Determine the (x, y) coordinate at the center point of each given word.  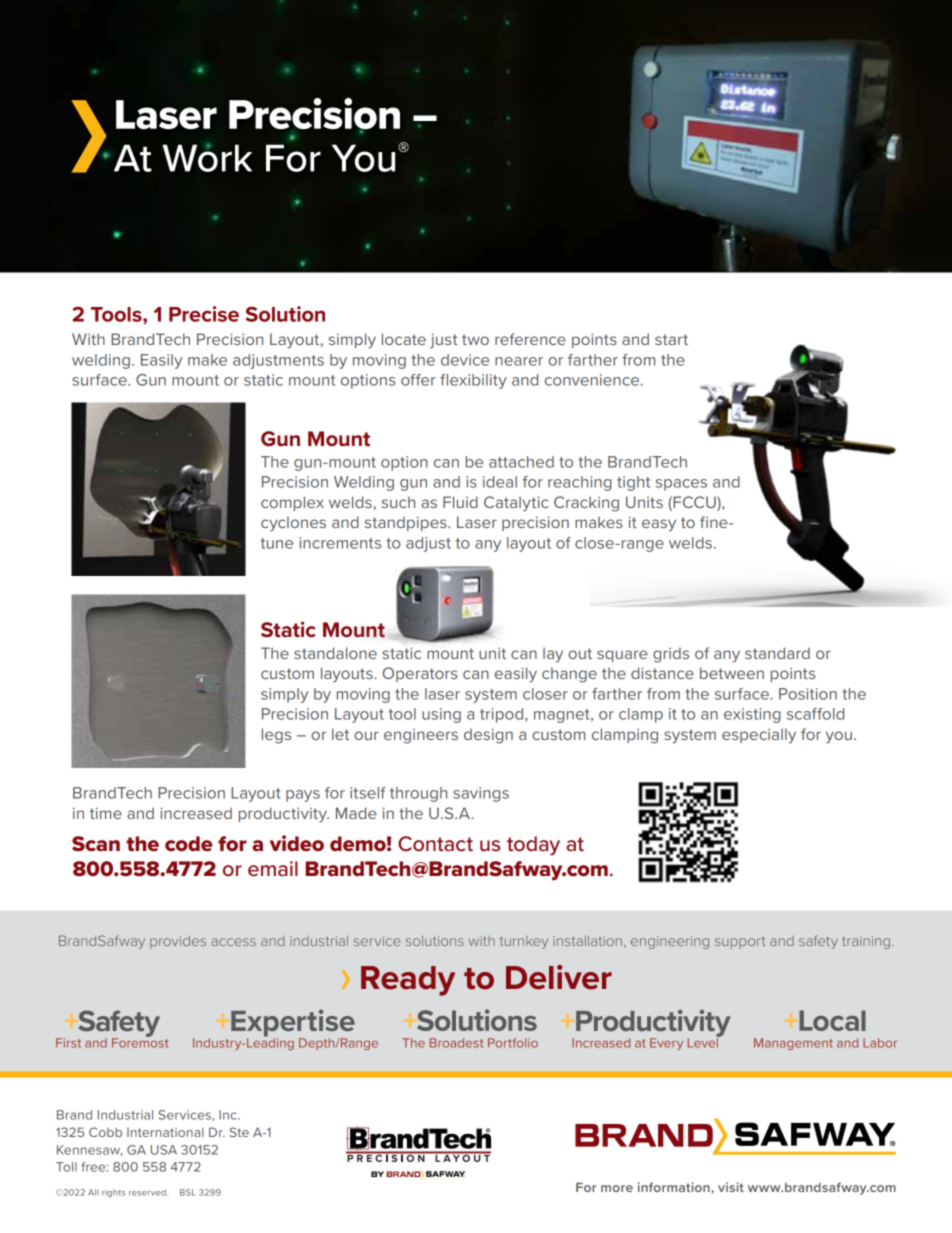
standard (777, 653)
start (671, 339)
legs (276, 736)
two (475, 339)
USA (164, 1150)
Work (207, 157)
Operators (420, 674)
